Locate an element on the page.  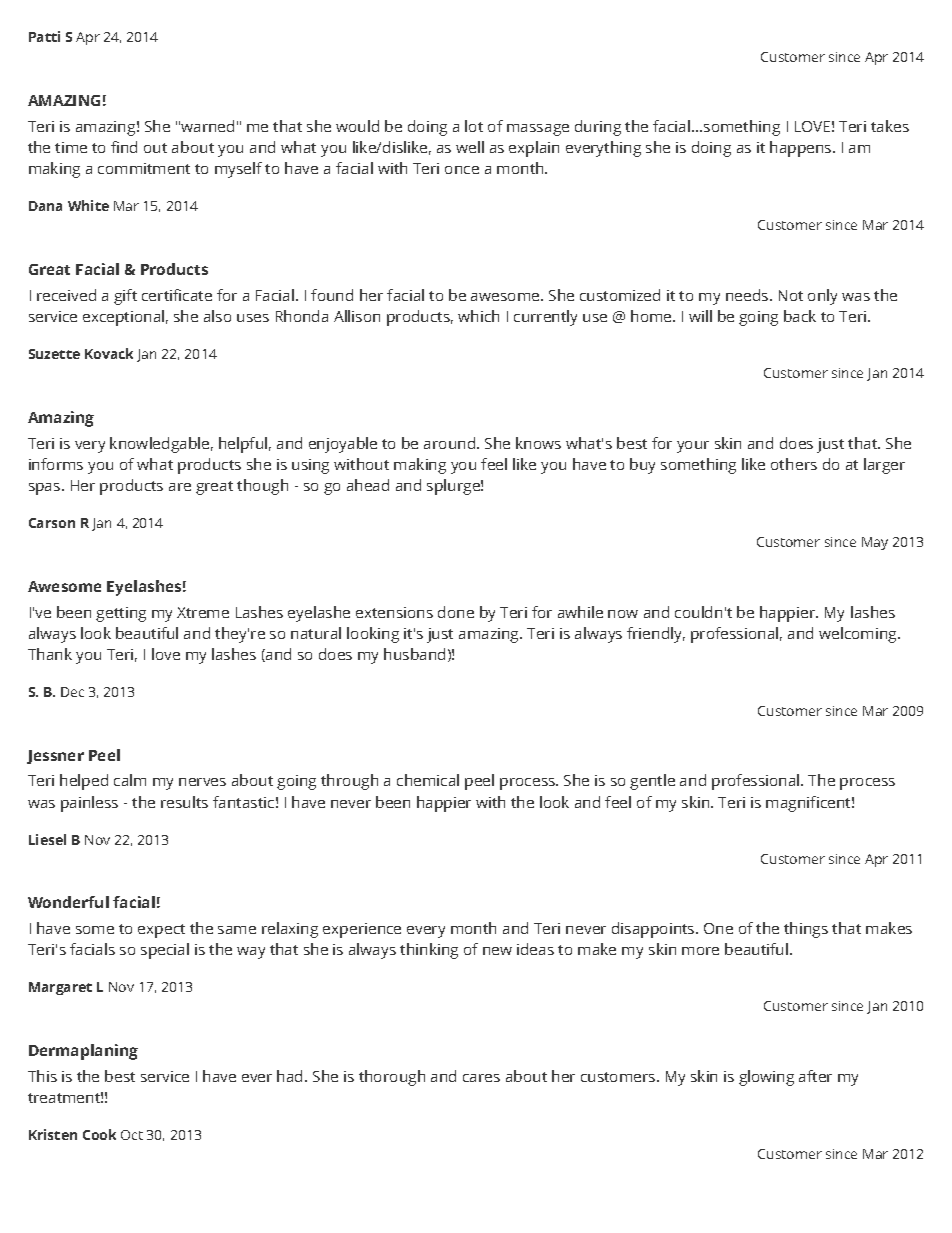
gentle is located at coordinates (652, 782).
